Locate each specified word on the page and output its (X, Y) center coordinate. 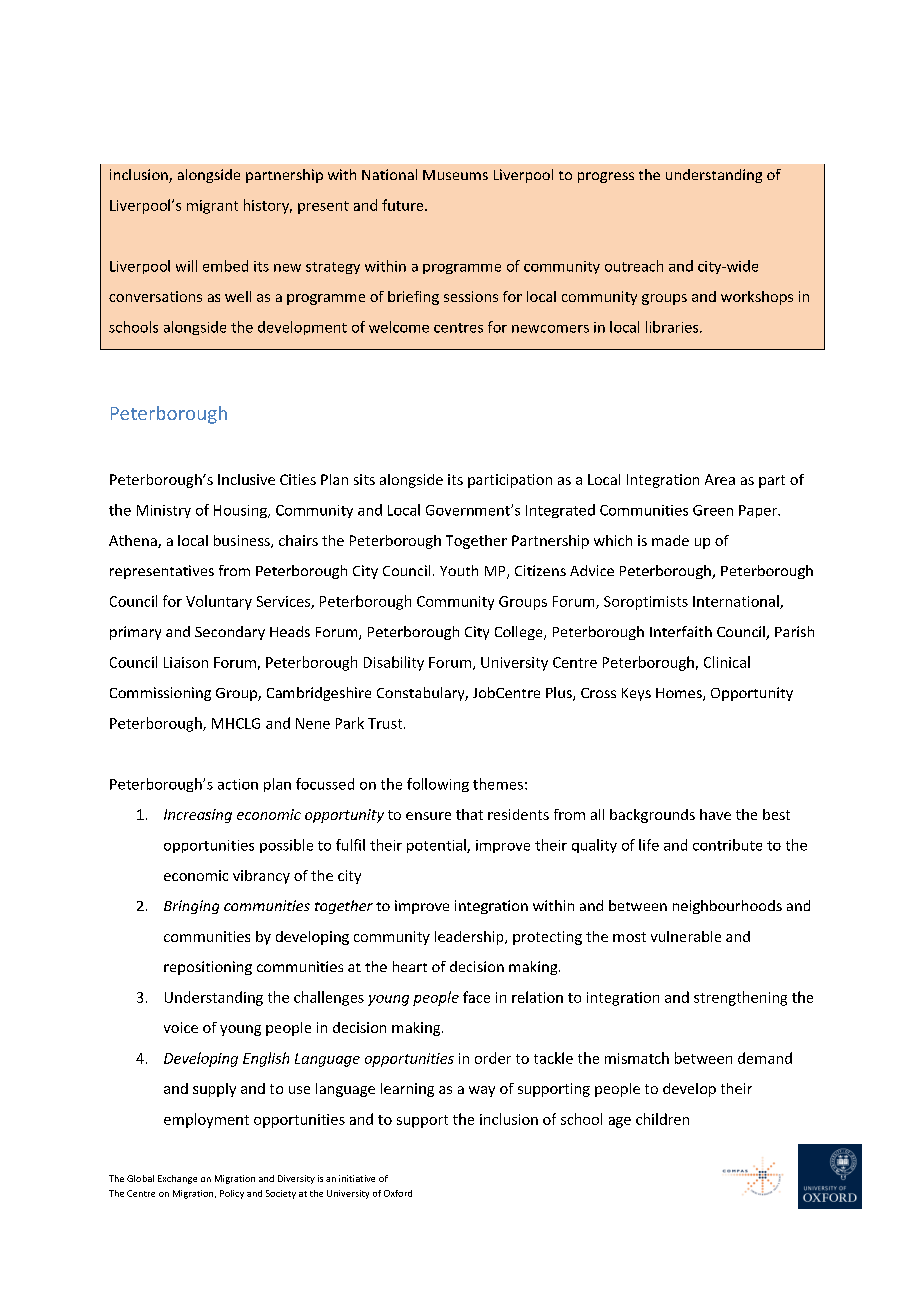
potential (437, 846)
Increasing (198, 816)
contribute (727, 845)
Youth (459, 570)
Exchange (177, 1179)
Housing (241, 511)
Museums (455, 175)
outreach (634, 266)
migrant (212, 207)
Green (713, 510)
